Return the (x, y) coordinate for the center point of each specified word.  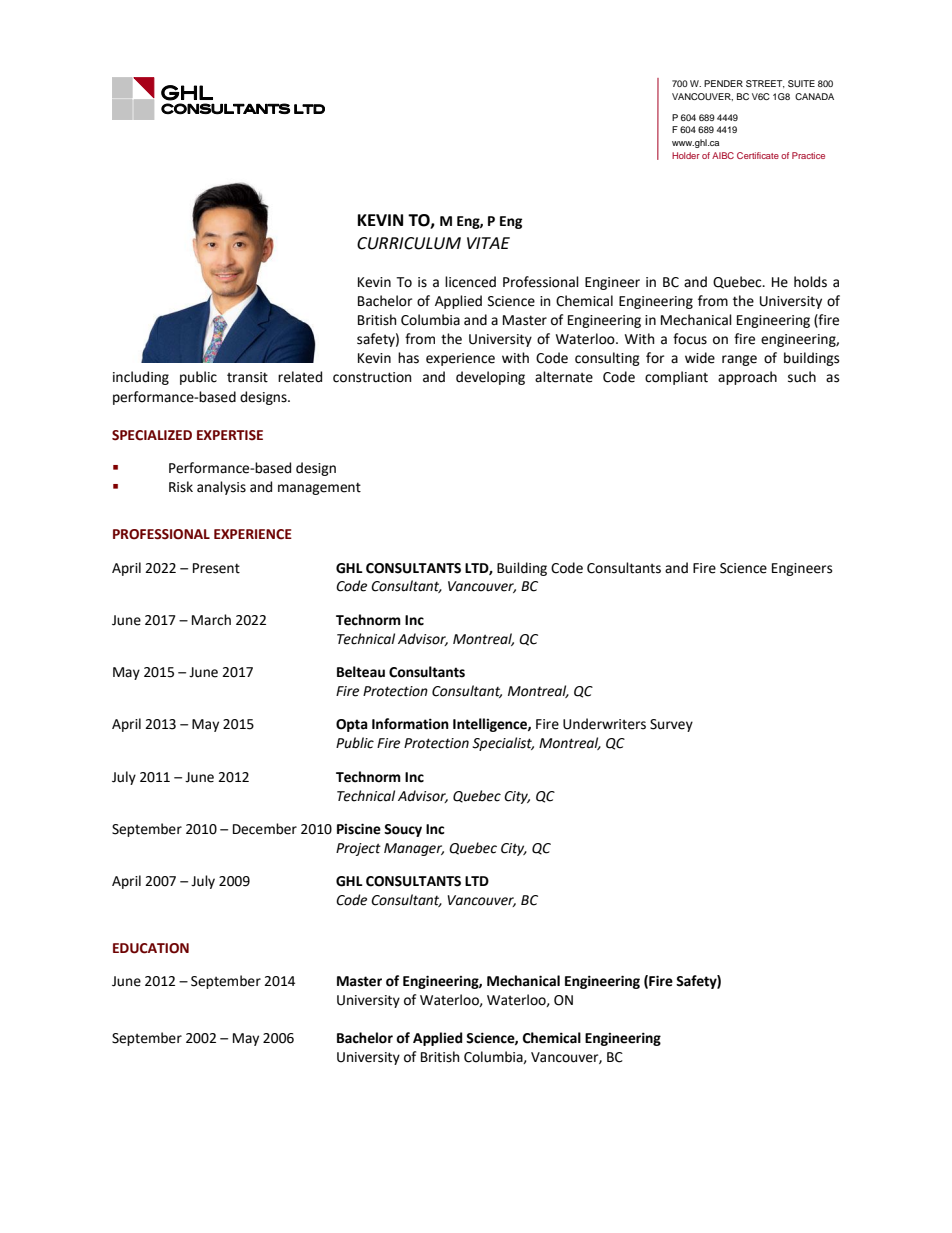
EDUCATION (151, 948)
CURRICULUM (409, 243)
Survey (671, 725)
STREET (765, 84)
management (319, 488)
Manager (414, 849)
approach (747, 378)
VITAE (488, 243)
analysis (221, 488)
